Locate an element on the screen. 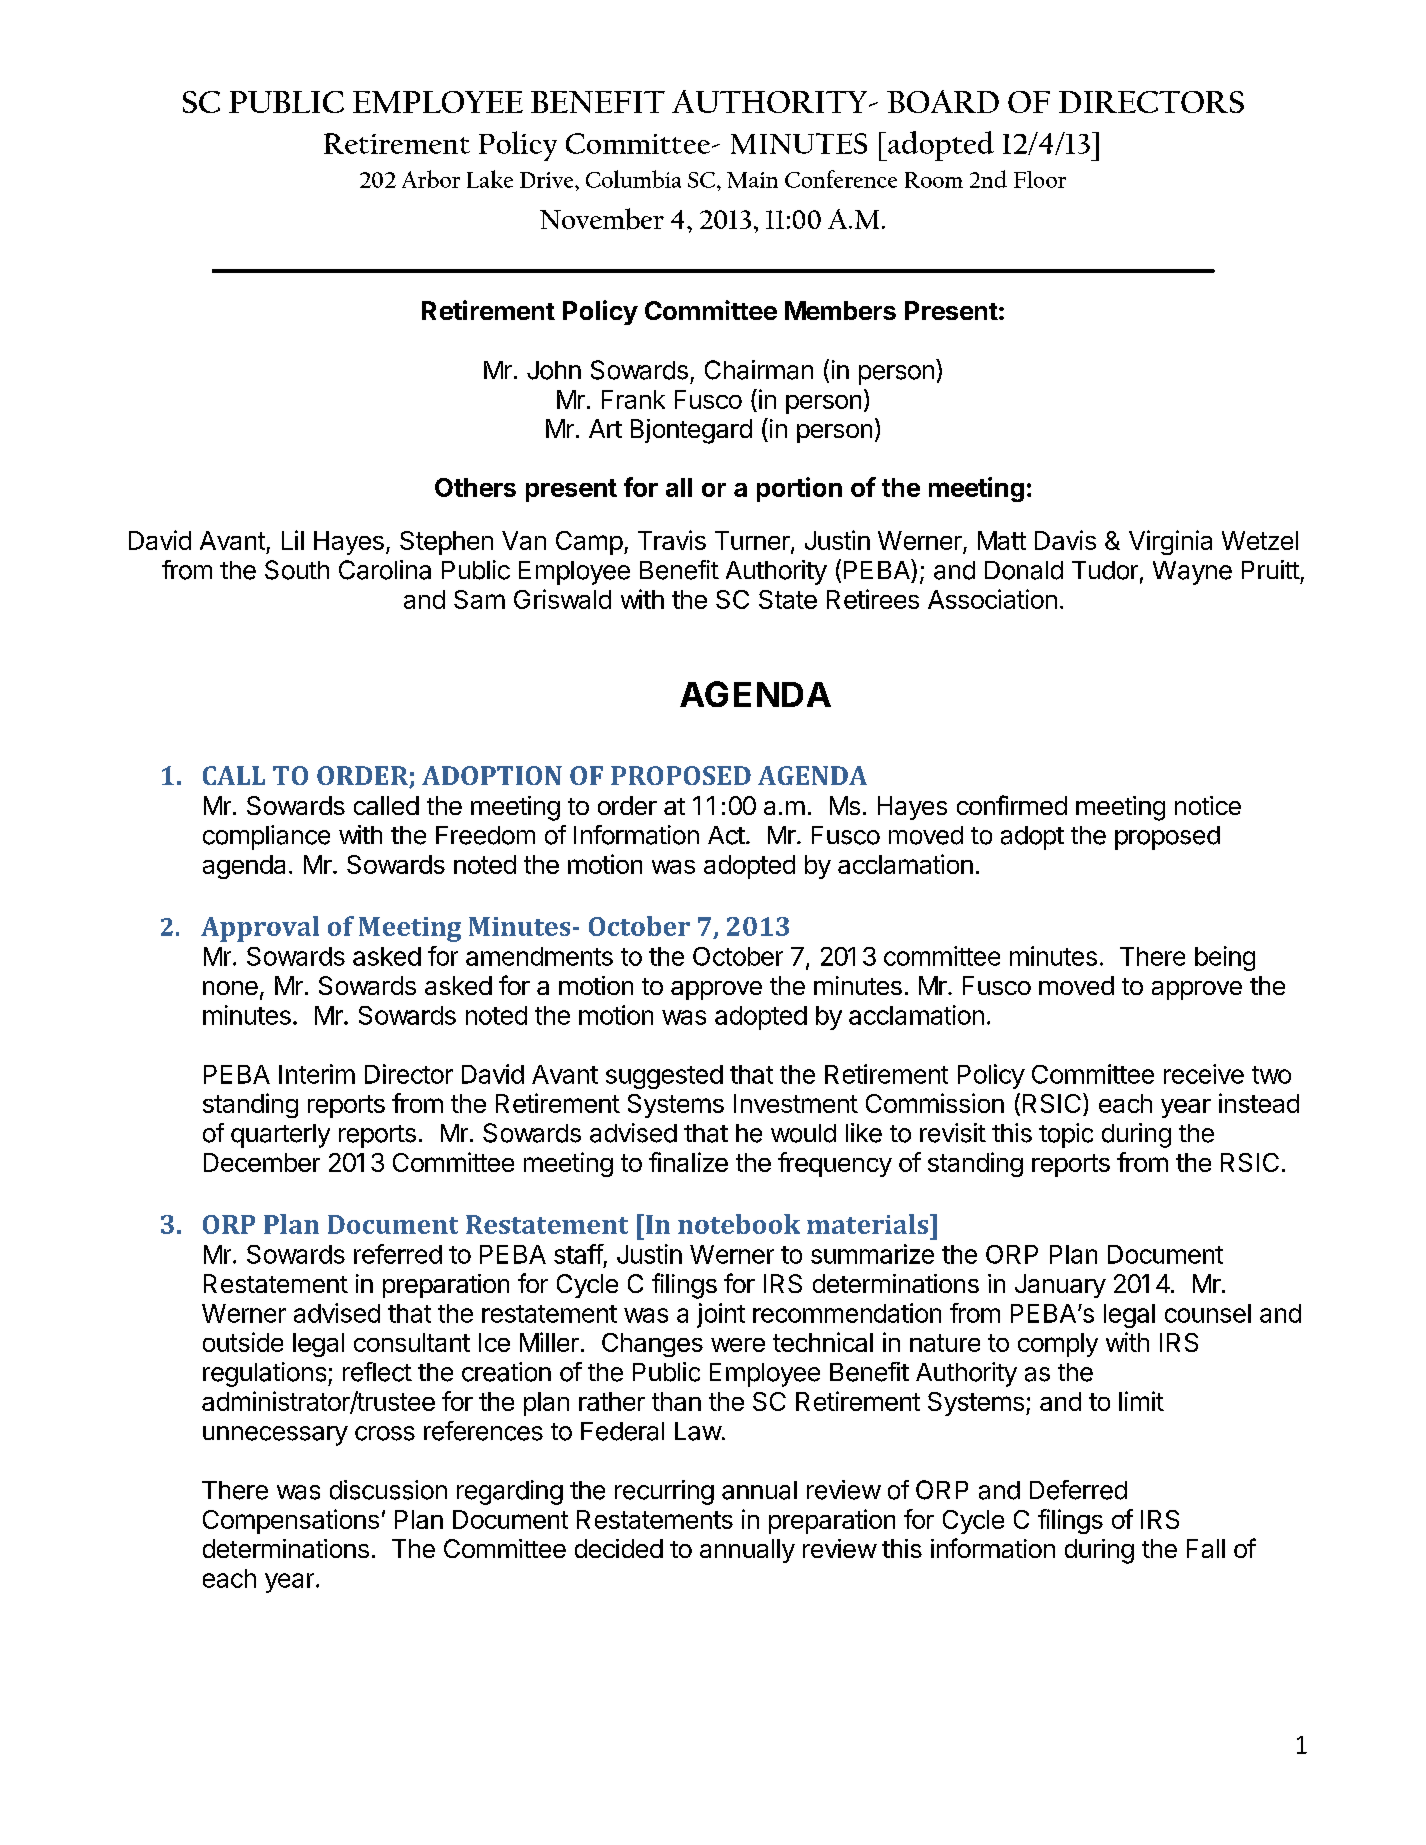  Main is located at coordinates (752, 180).
